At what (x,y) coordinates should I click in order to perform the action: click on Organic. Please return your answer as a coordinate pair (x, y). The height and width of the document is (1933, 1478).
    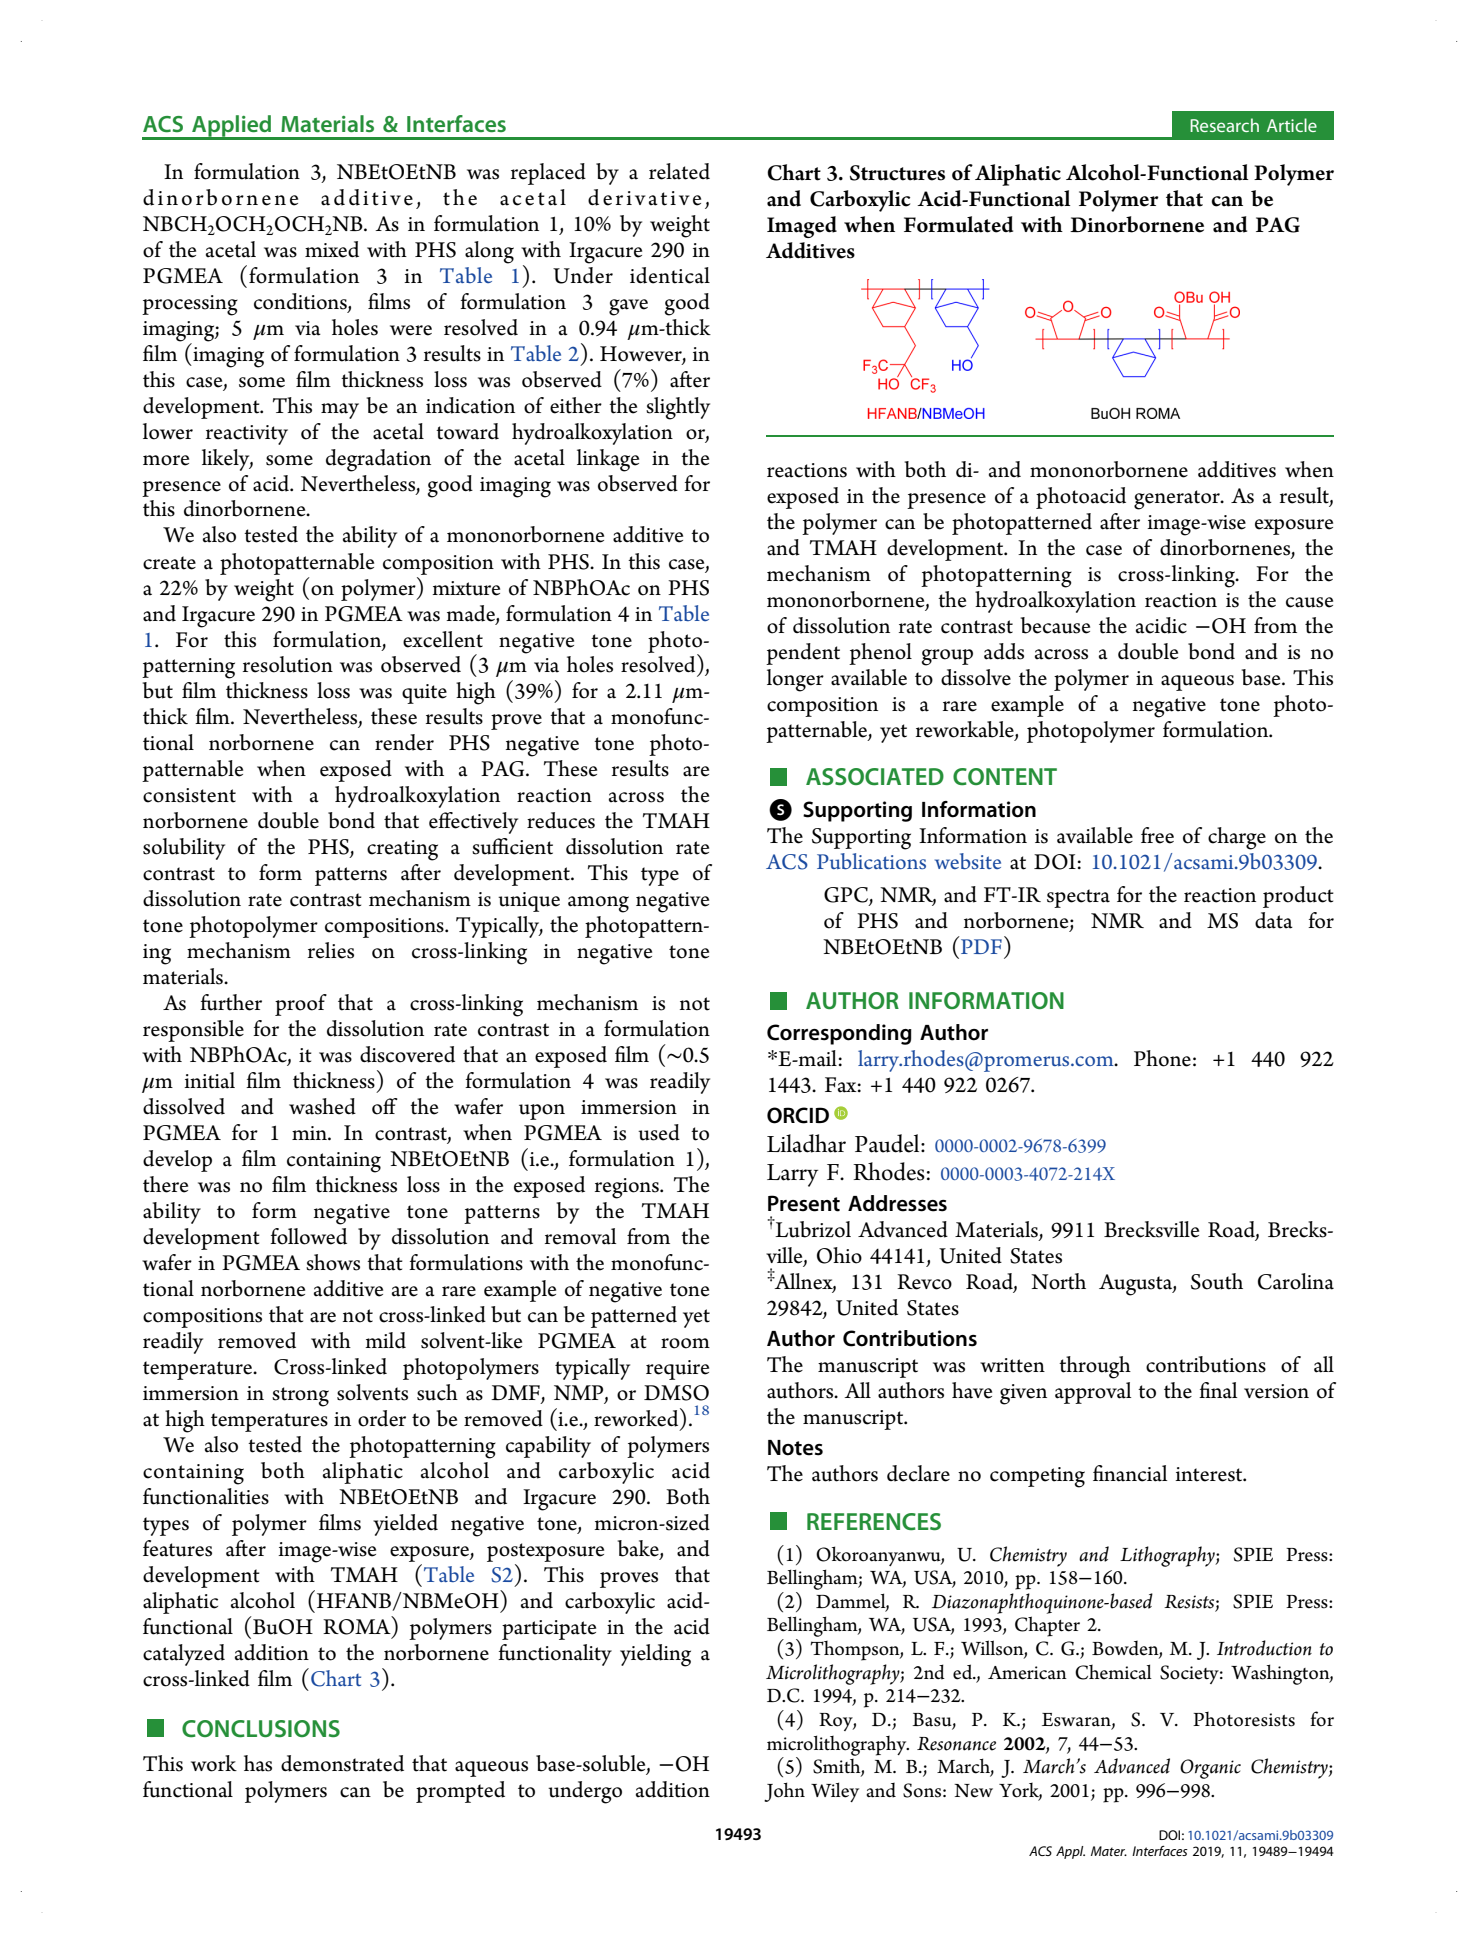
    Looking at the image, I should click on (1210, 1769).
